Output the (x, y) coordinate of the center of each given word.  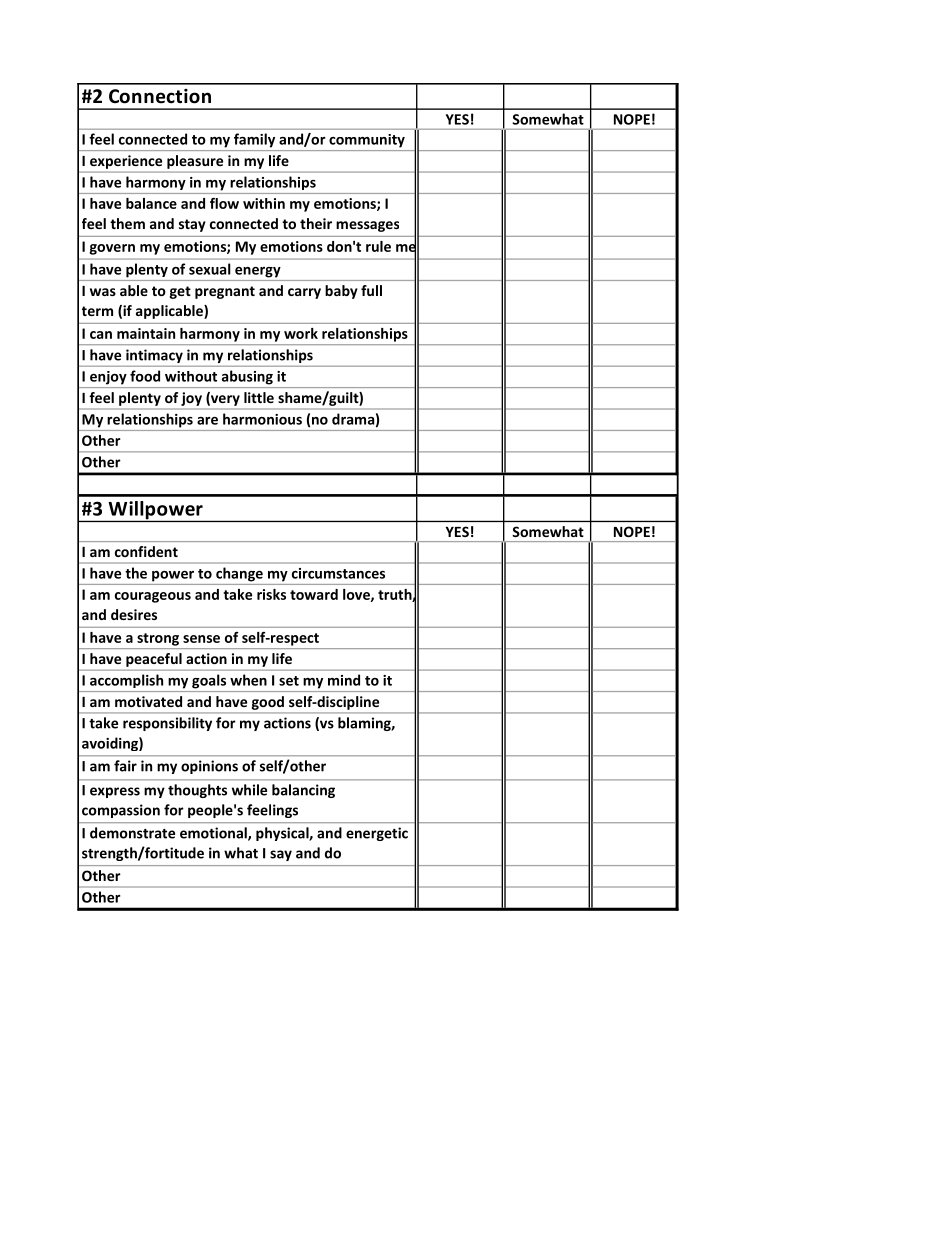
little (259, 397)
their (316, 223)
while (249, 790)
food (145, 376)
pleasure (195, 162)
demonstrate (132, 833)
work (301, 333)
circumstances (338, 573)
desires (134, 614)
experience (126, 162)
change (239, 574)
